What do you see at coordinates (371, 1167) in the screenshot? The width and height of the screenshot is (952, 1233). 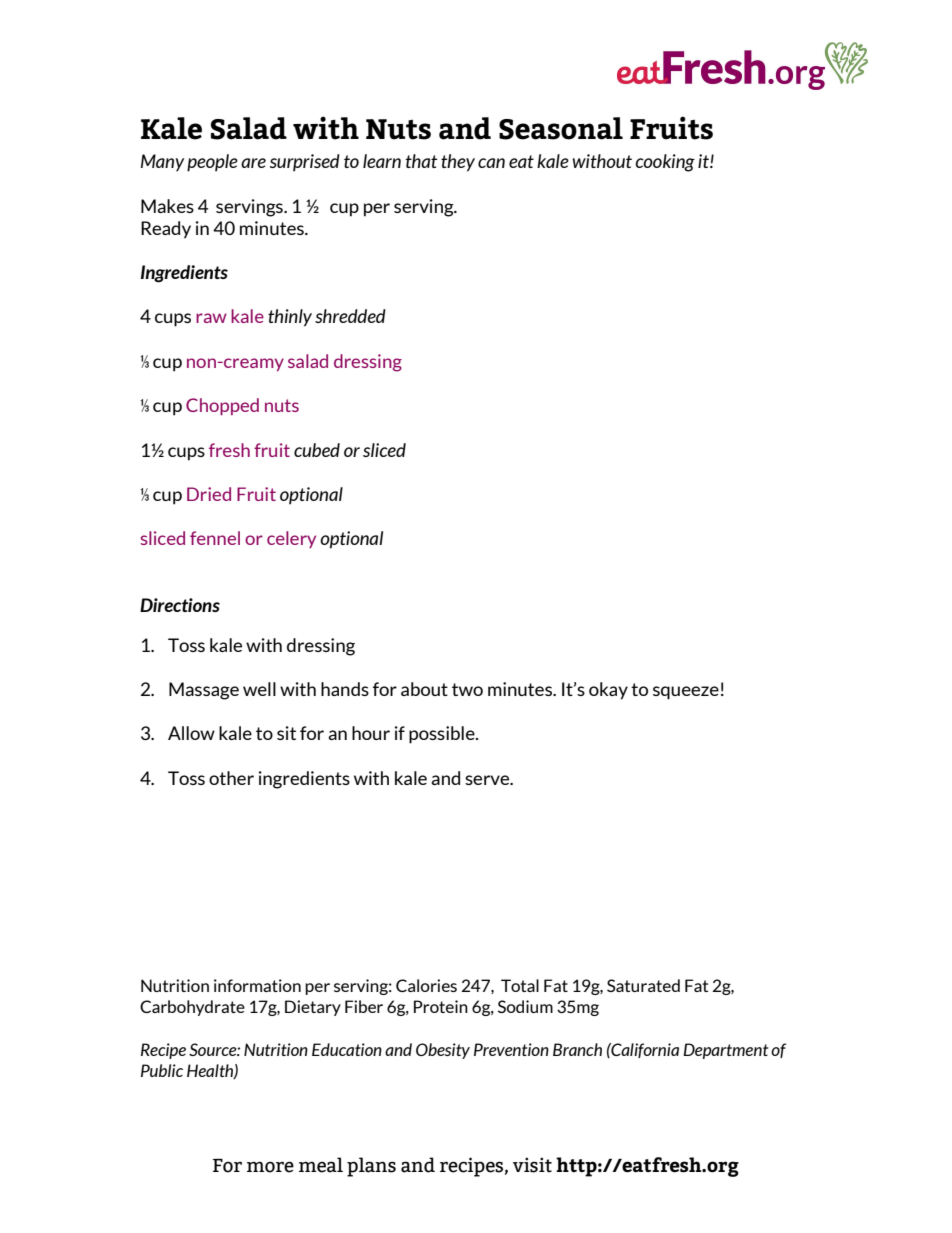 I see `plans` at bounding box center [371, 1167].
